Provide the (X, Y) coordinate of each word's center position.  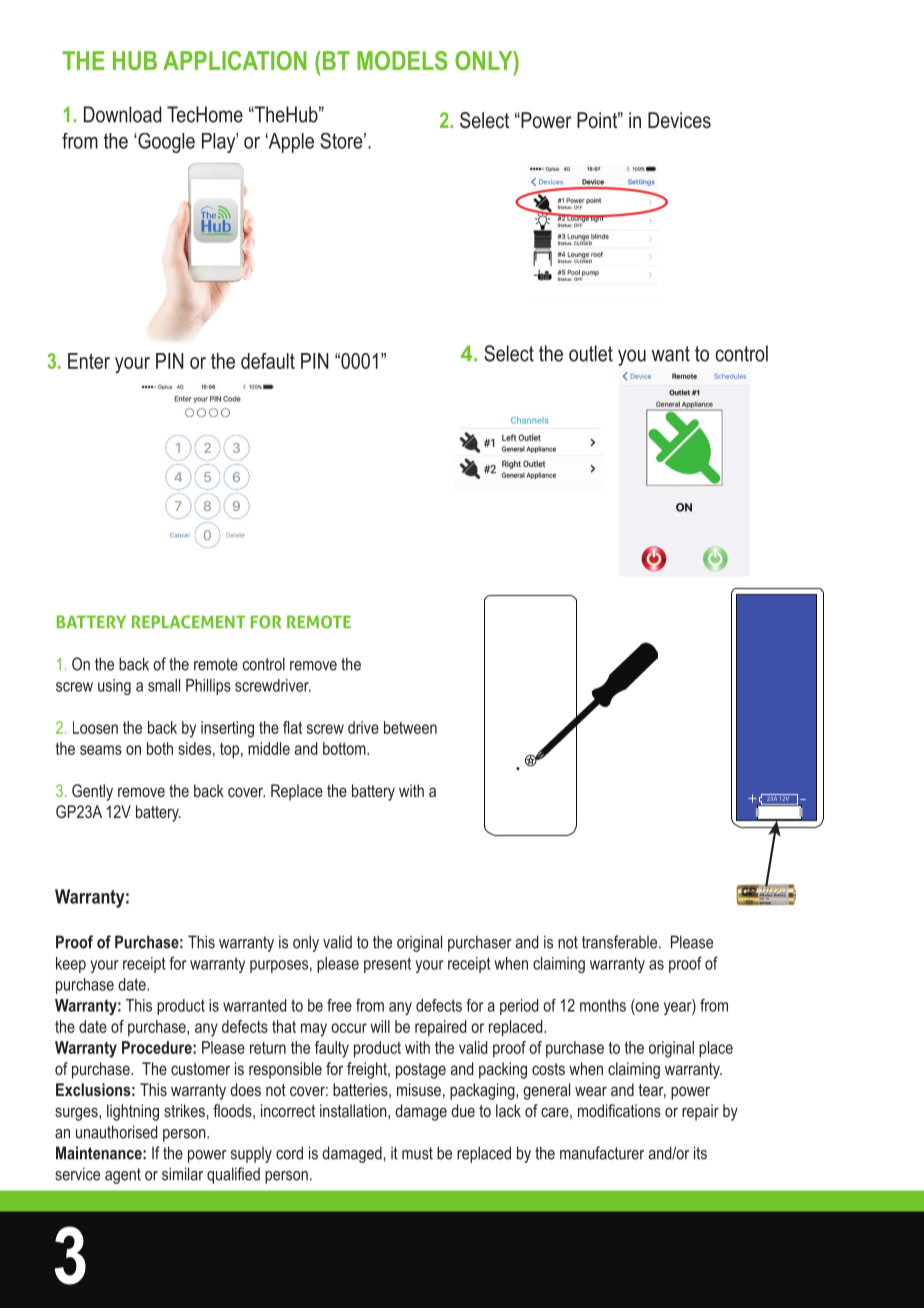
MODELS (402, 60)
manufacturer (602, 1153)
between (410, 727)
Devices (679, 120)
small (164, 685)
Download (122, 114)
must (417, 1153)
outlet (591, 353)
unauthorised (116, 1132)
